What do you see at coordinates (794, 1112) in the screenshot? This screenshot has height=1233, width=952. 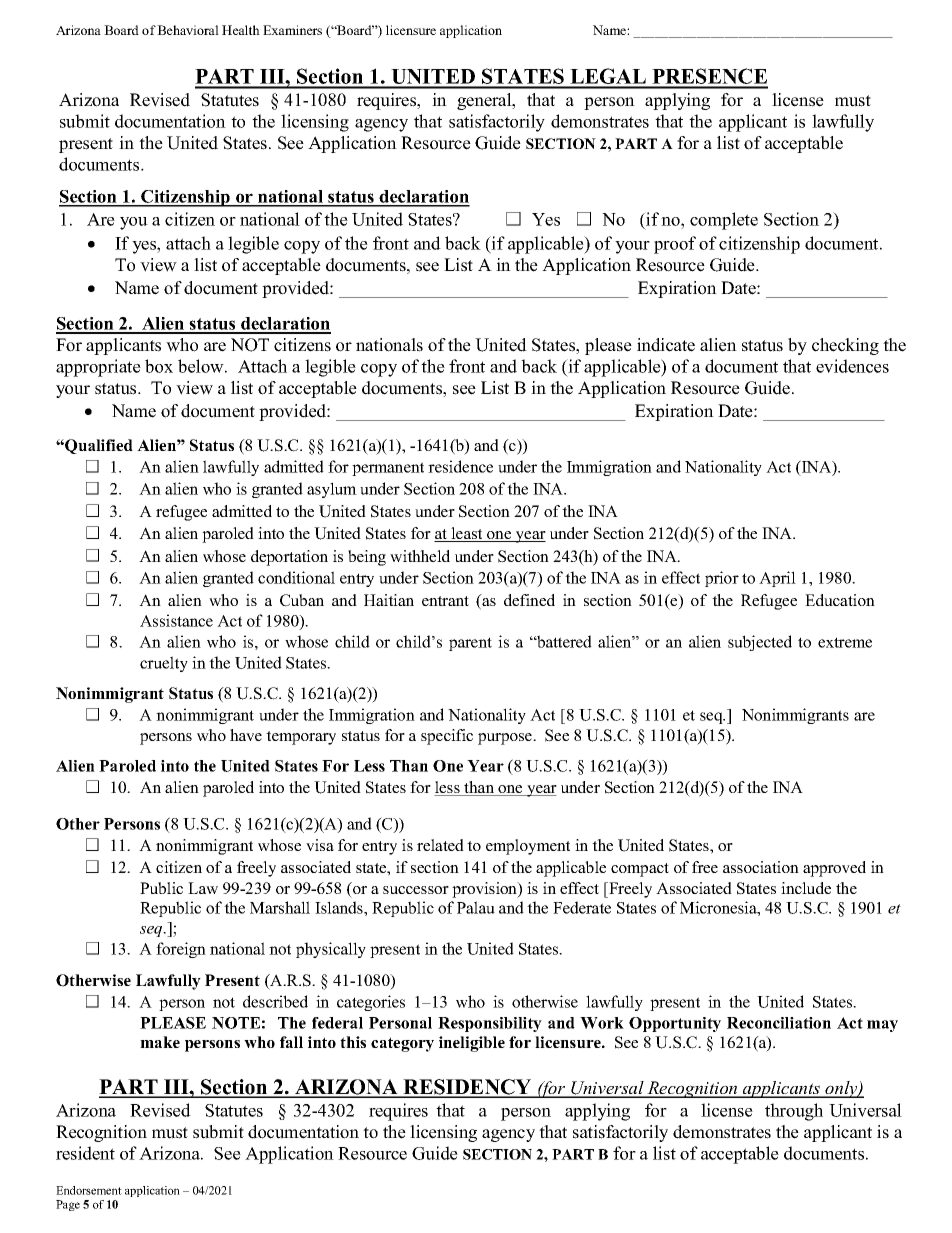 I see `through` at bounding box center [794, 1112].
